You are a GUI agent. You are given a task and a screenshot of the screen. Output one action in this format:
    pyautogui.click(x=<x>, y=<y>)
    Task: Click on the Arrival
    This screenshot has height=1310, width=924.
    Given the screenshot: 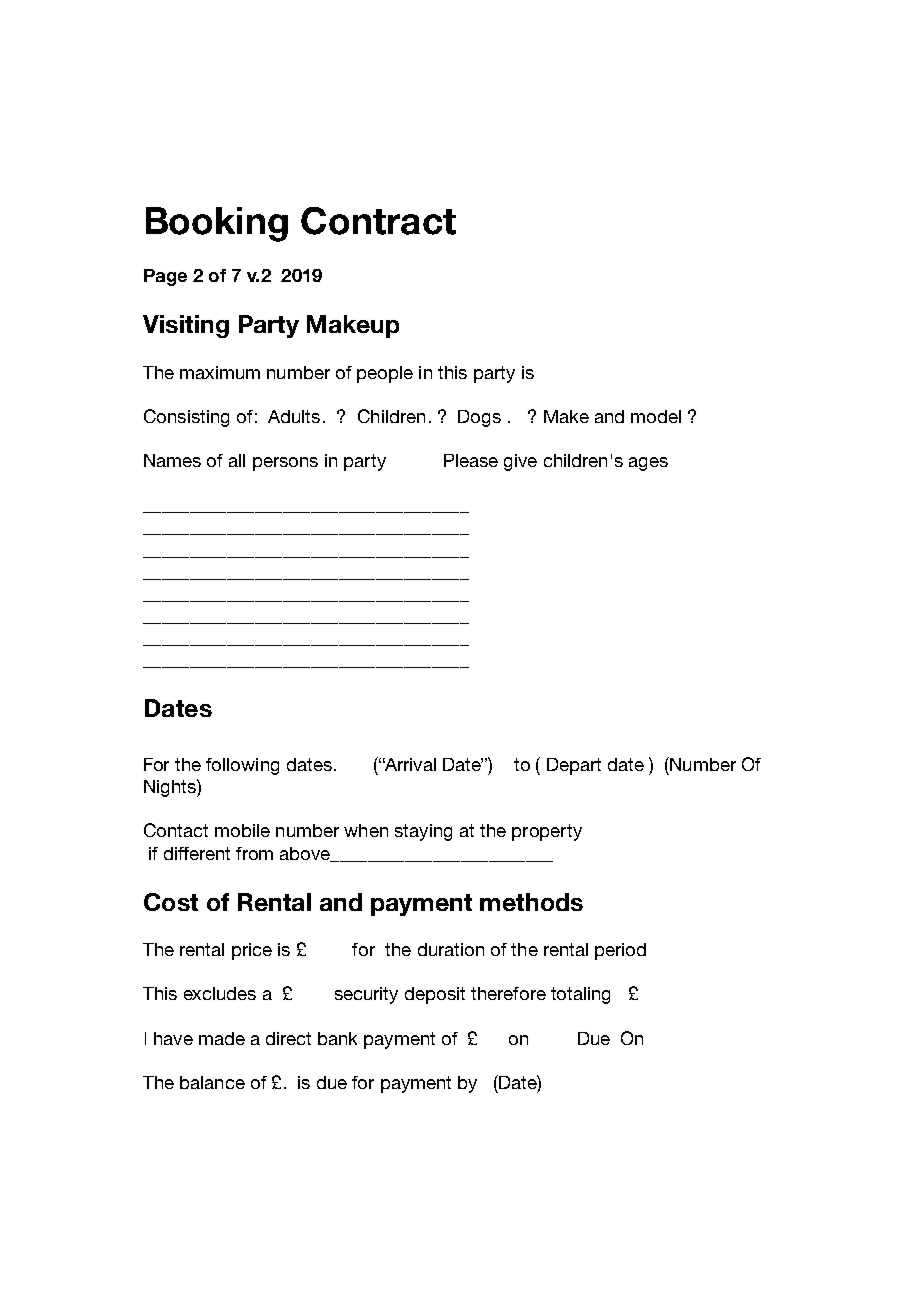 What is the action you would take?
    pyautogui.click(x=409, y=764)
